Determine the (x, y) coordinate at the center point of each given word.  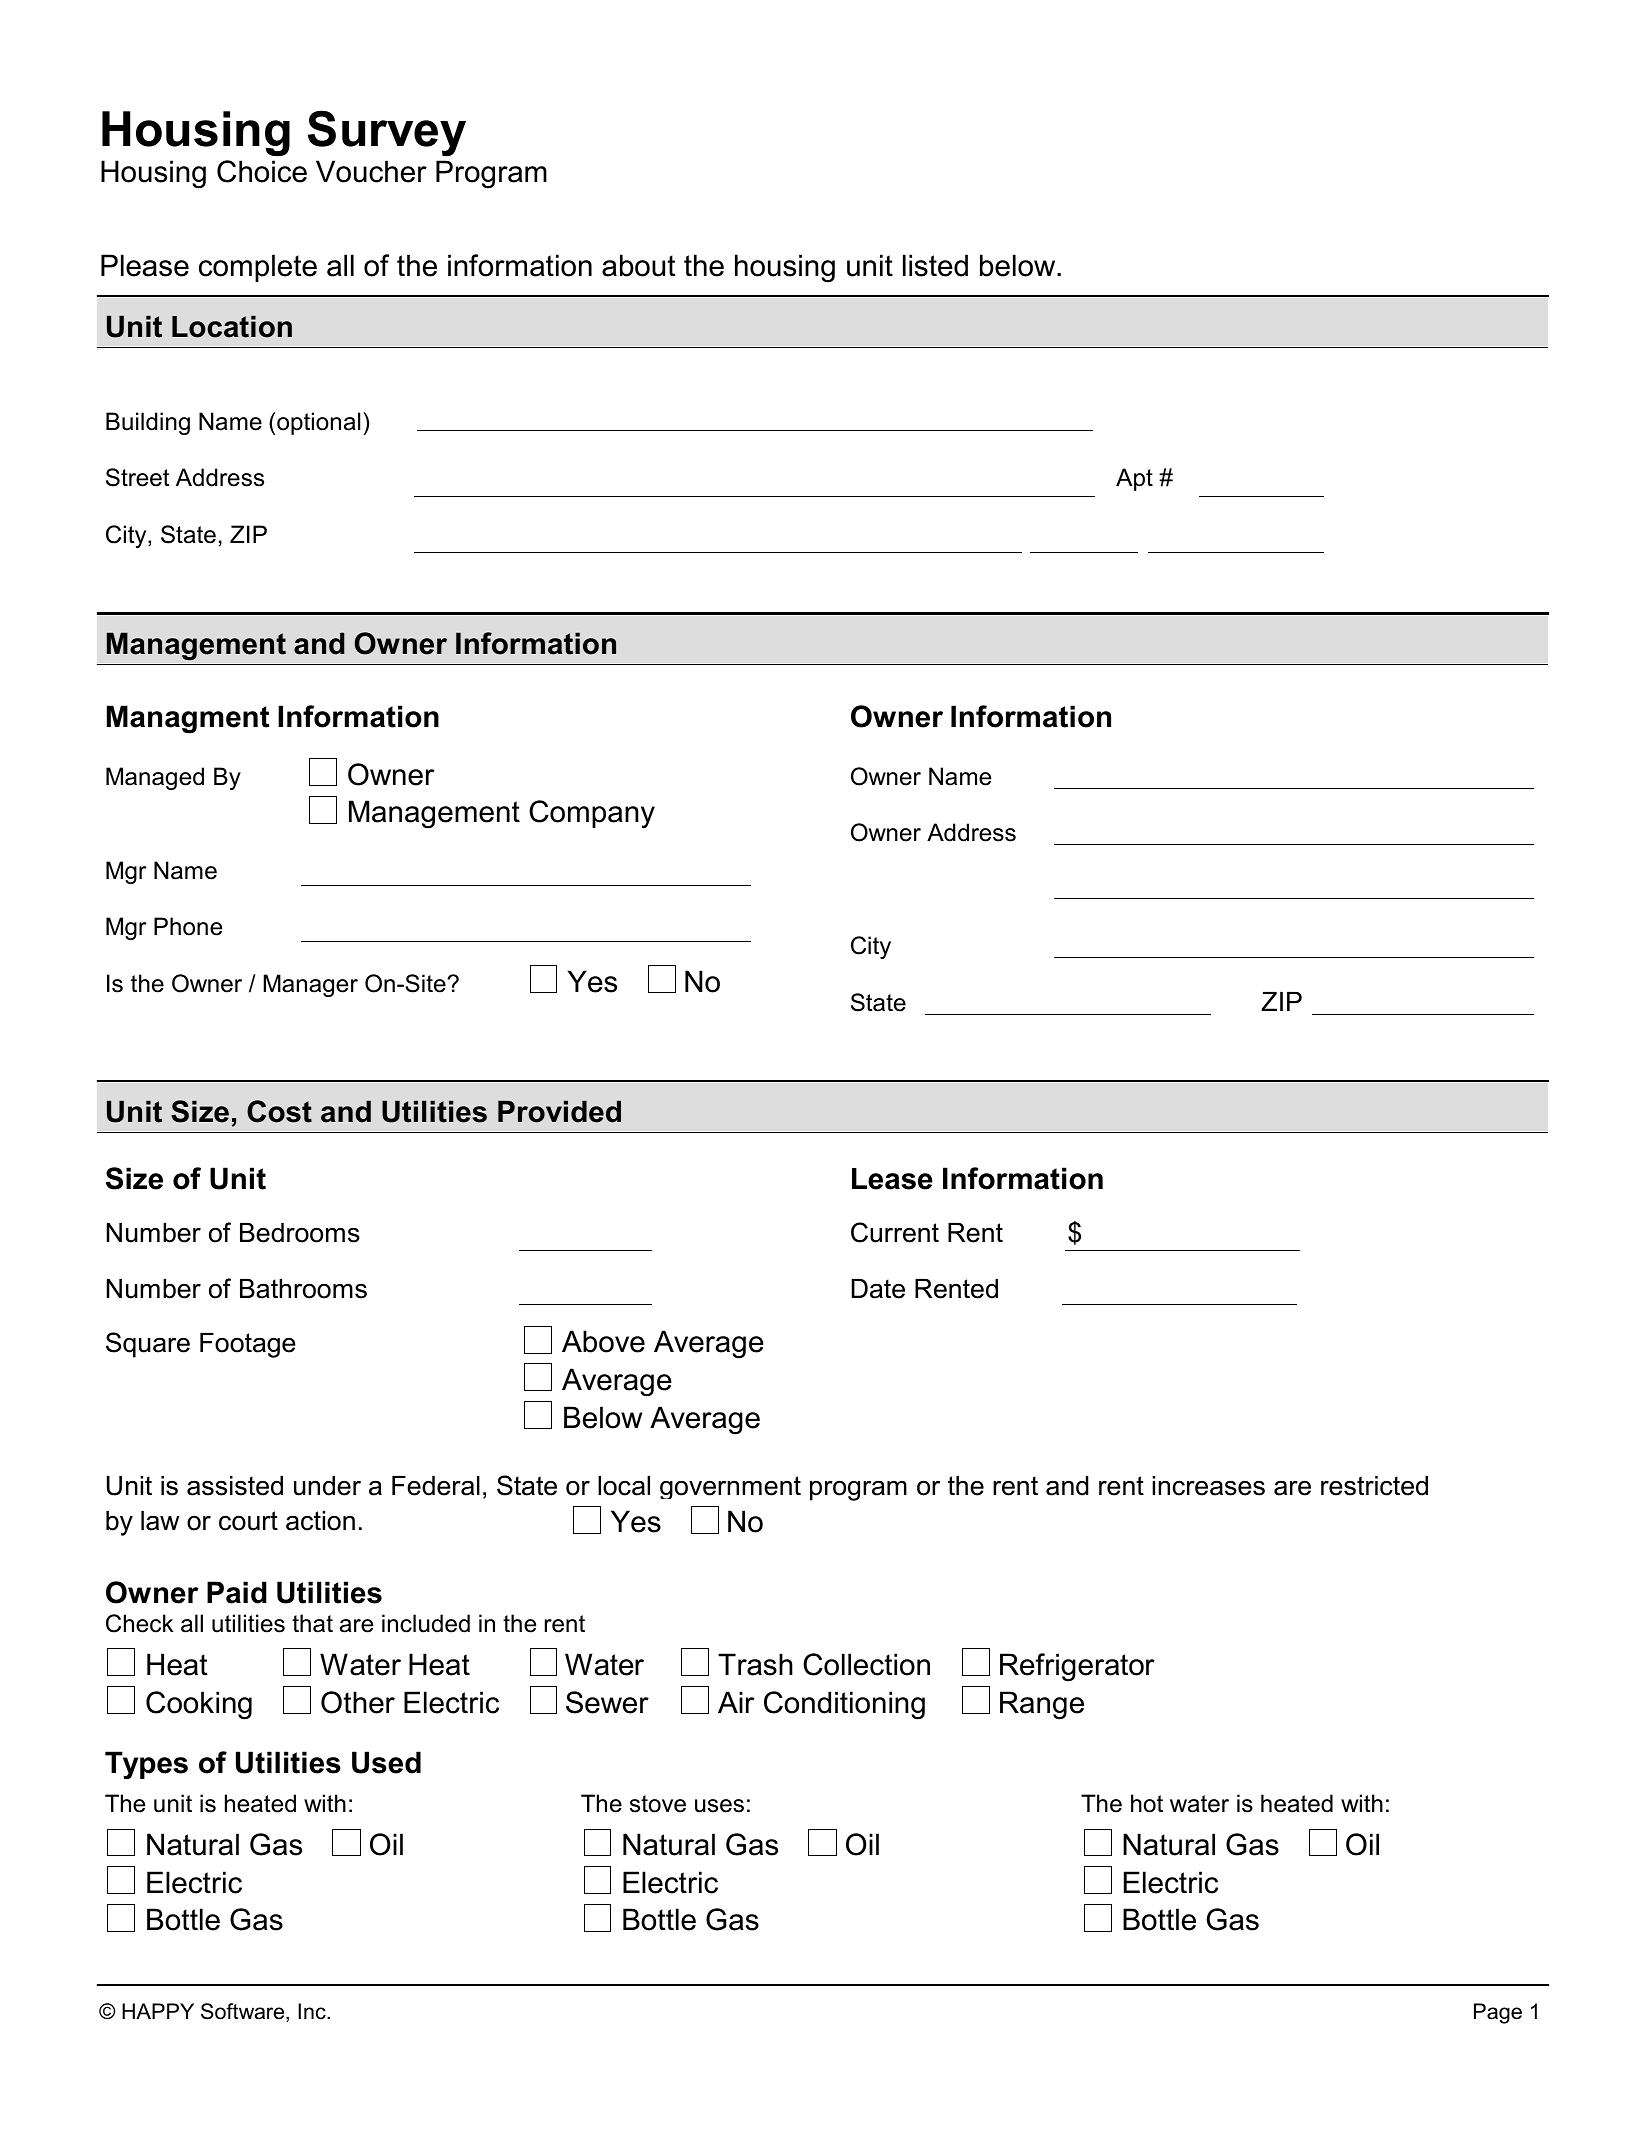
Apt (1134, 479)
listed (935, 265)
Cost (279, 1111)
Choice (262, 171)
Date (878, 1289)
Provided (559, 1111)
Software (244, 2012)
